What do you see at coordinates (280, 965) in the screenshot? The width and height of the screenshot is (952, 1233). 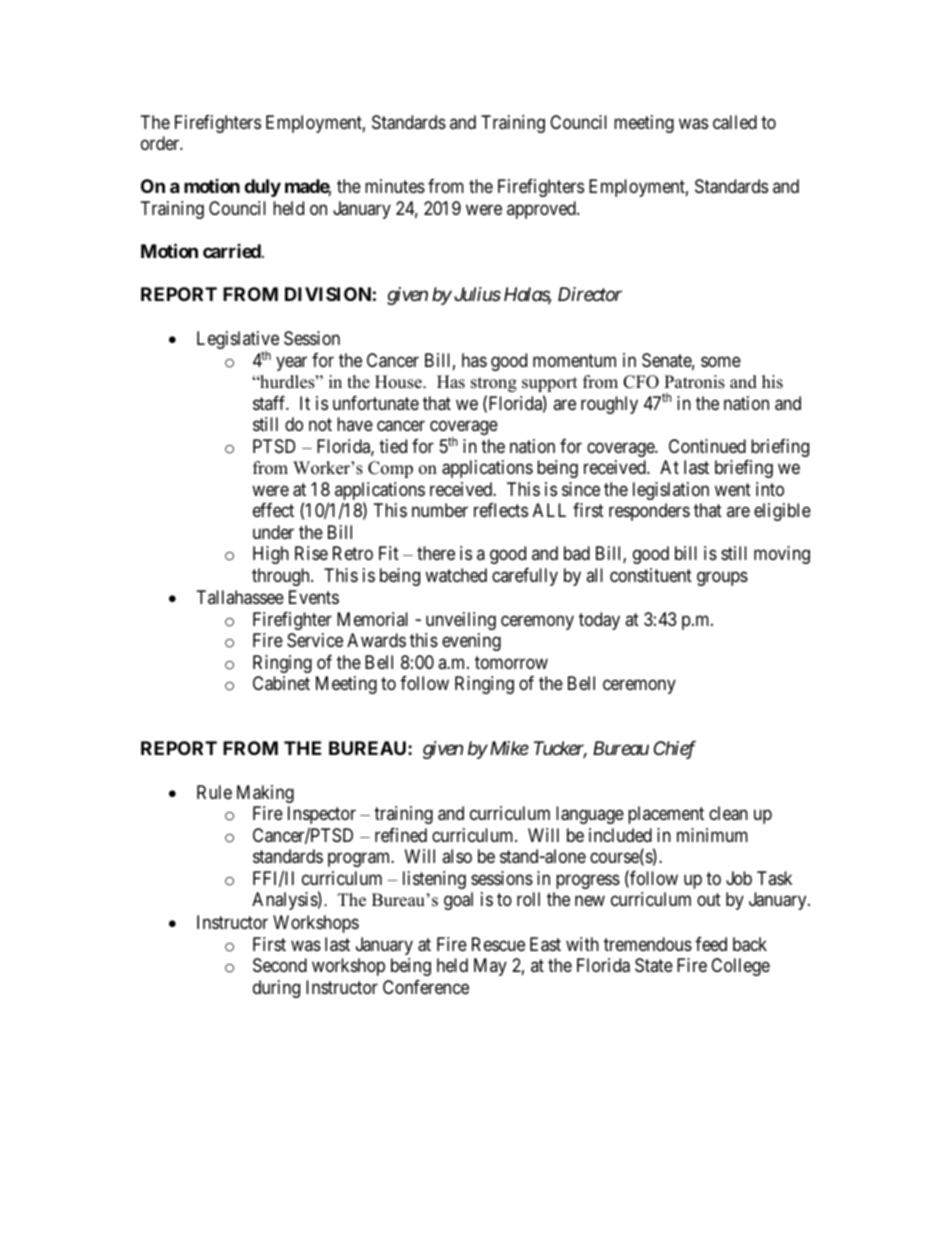 I see `Second` at bounding box center [280, 965].
